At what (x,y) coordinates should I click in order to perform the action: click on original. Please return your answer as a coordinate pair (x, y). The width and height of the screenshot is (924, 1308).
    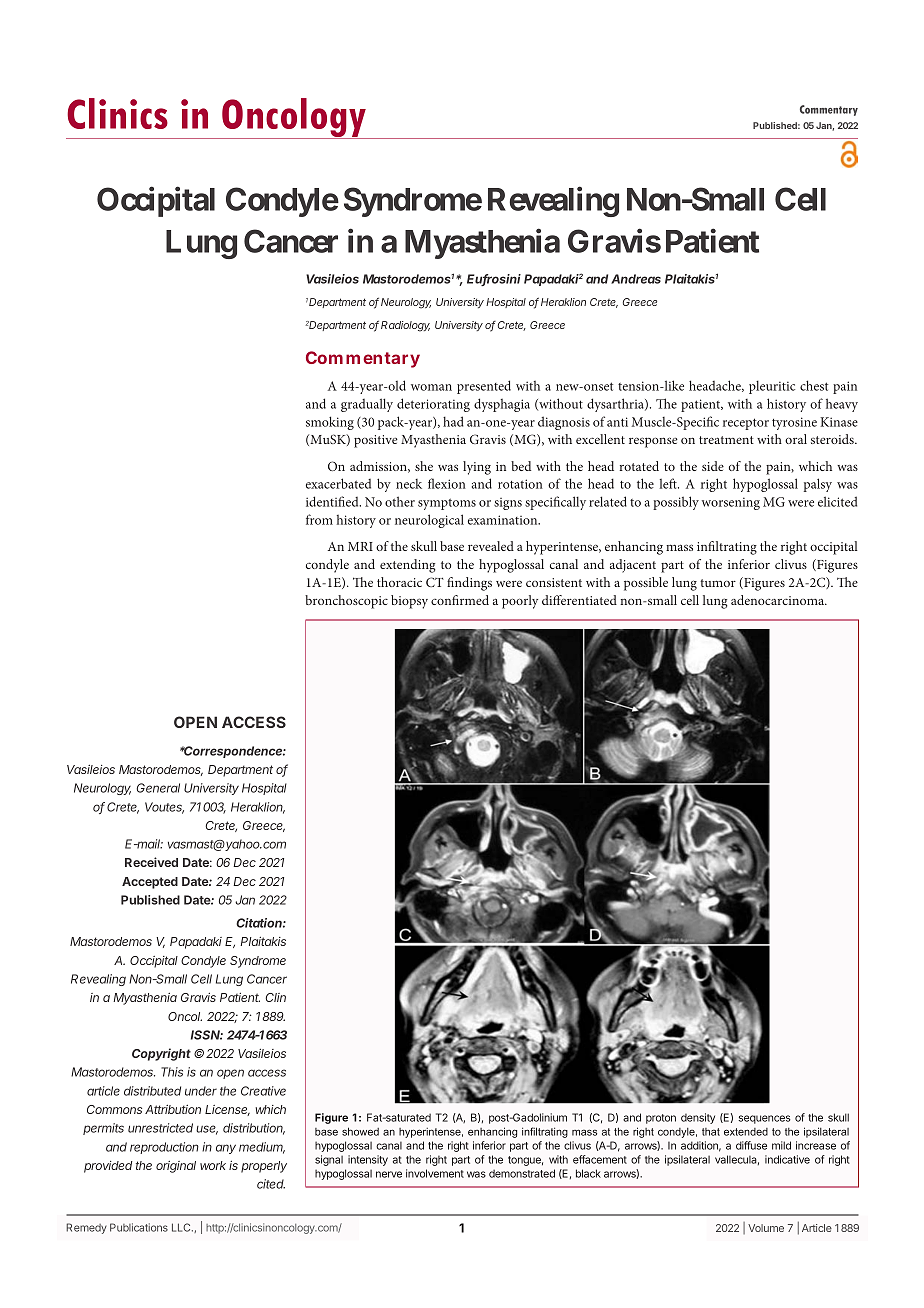
    Looking at the image, I should click on (176, 1167).
